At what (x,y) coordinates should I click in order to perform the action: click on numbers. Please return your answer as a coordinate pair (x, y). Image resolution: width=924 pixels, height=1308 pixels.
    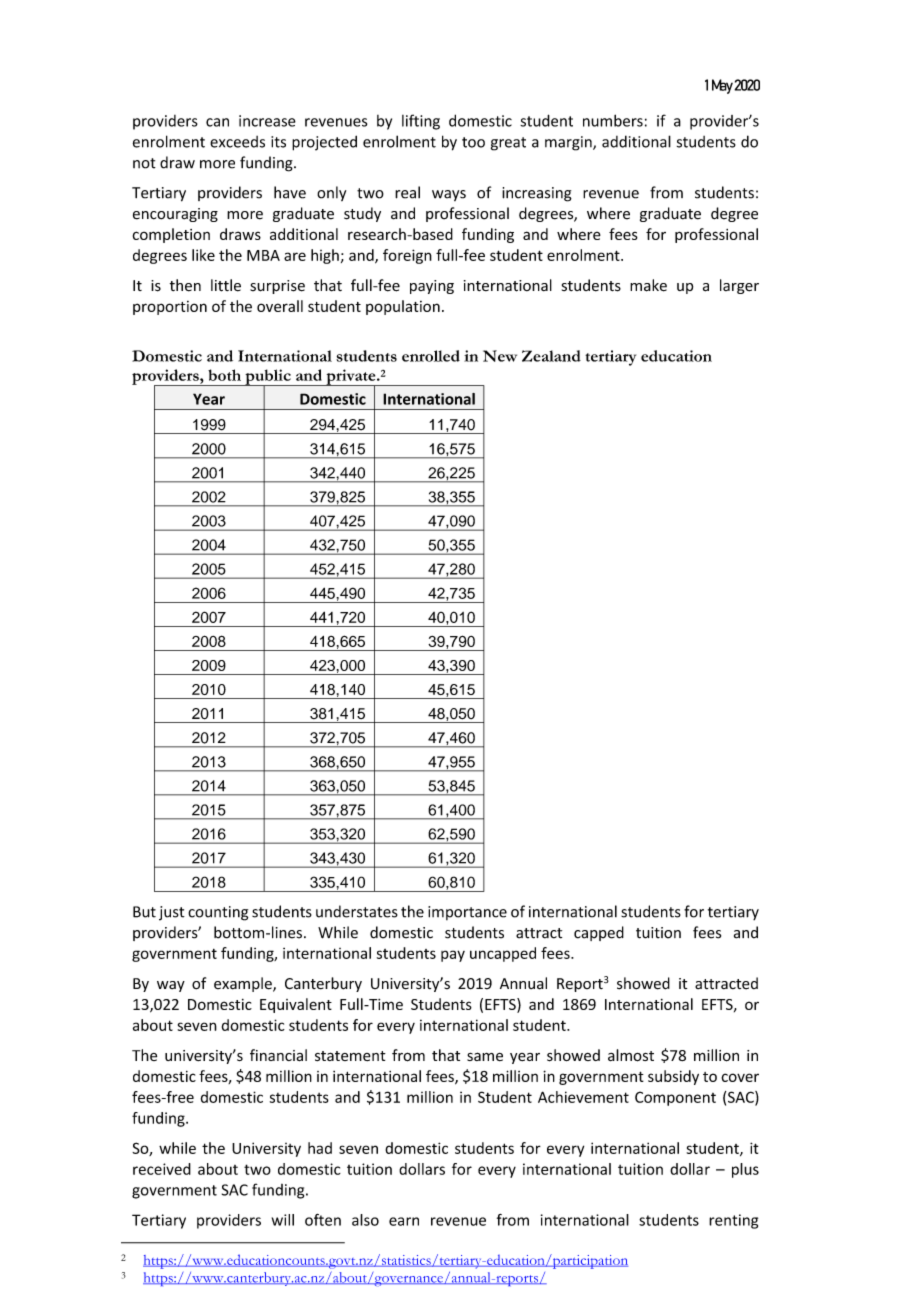
    Looking at the image, I should click on (613, 120).
